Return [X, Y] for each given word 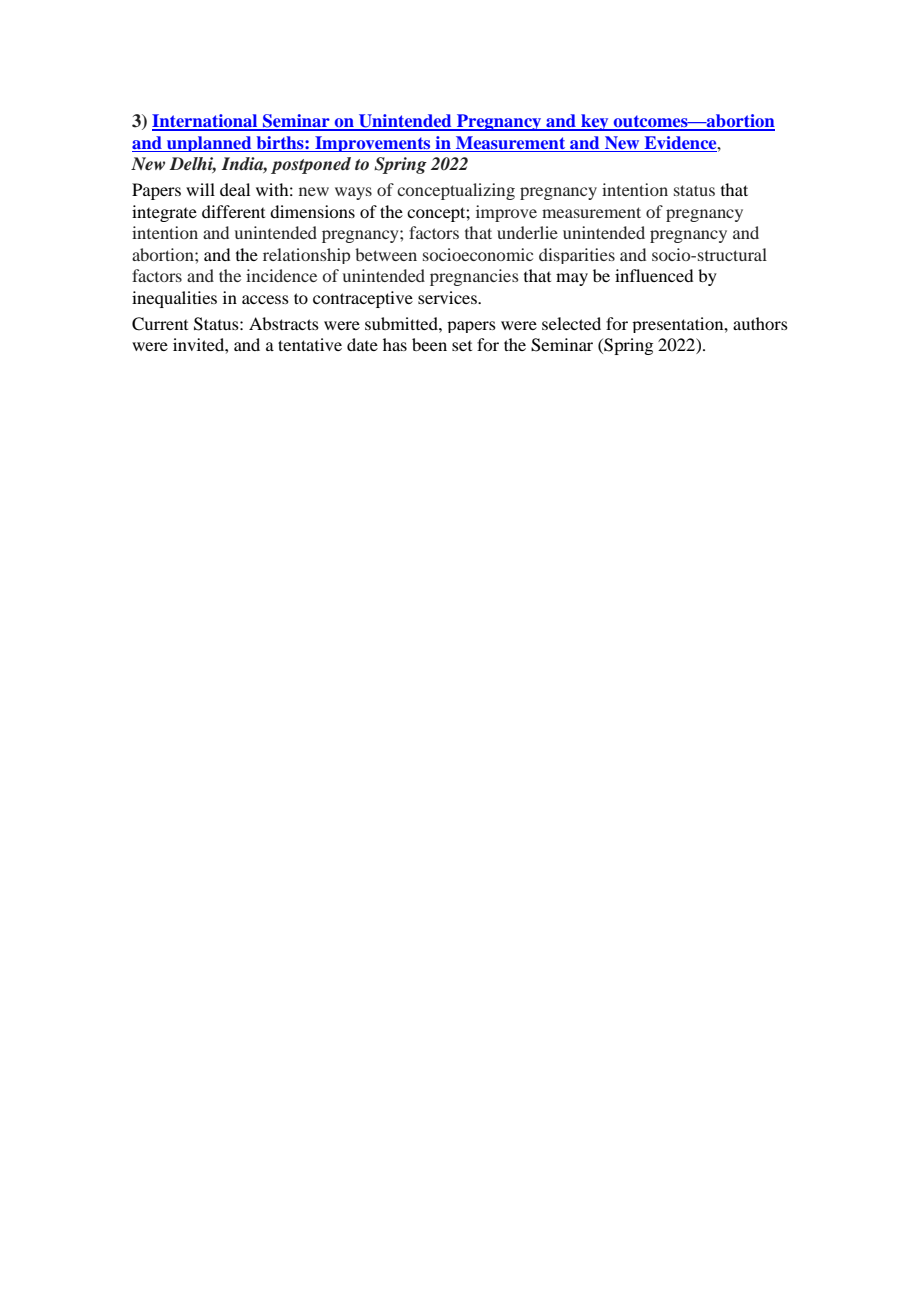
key [595, 122]
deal [235, 189]
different [233, 211]
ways [353, 193]
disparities [577, 256]
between [386, 254]
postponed [311, 165]
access [265, 299]
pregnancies [474, 277]
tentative [310, 344]
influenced [654, 275]
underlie [527, 232]
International [206, 122]
